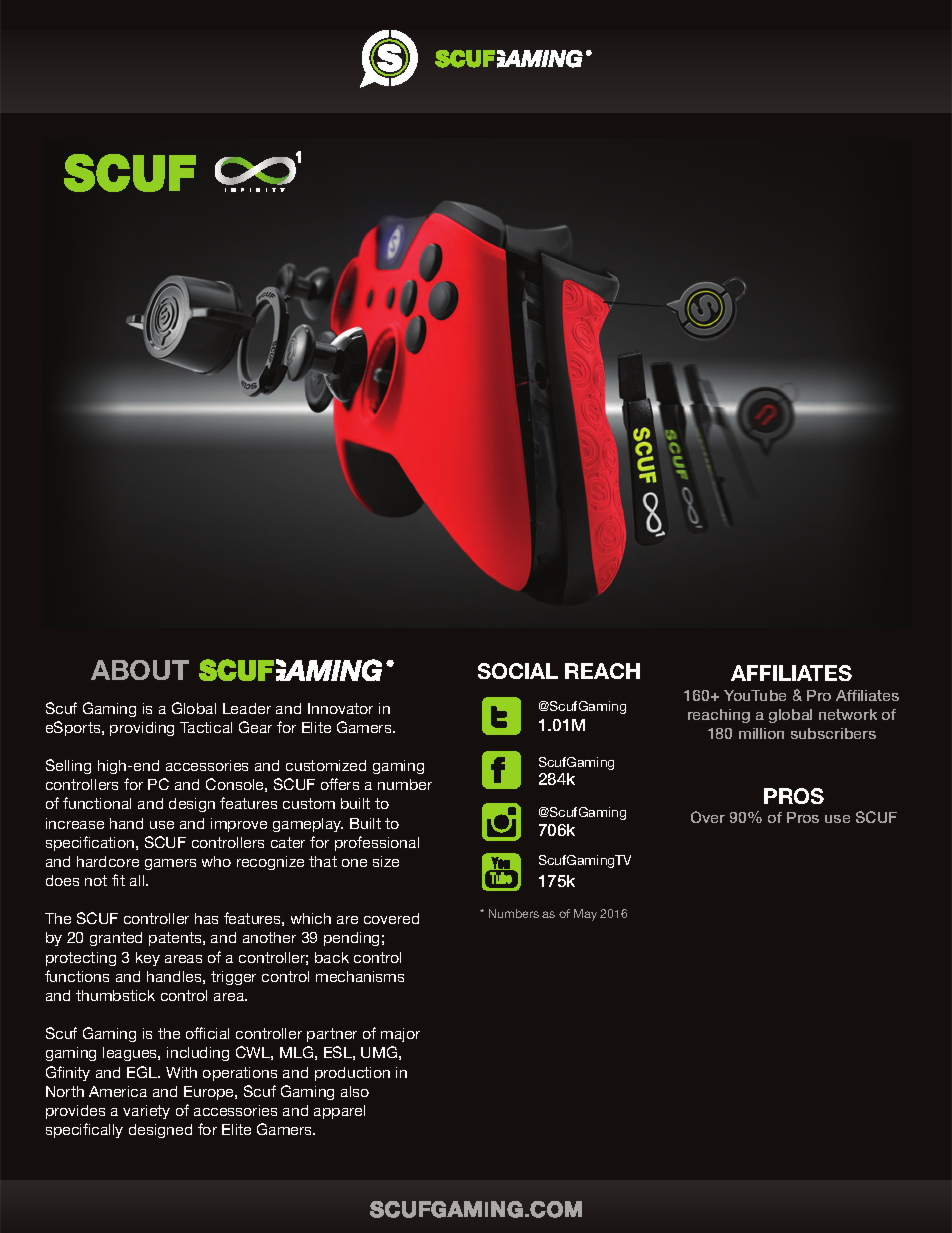 Image resolution: width=952 pixels, height=1233 pixels. Describe the element at coordinates (848, 714) in the screenshot. I see `network` at that location.
